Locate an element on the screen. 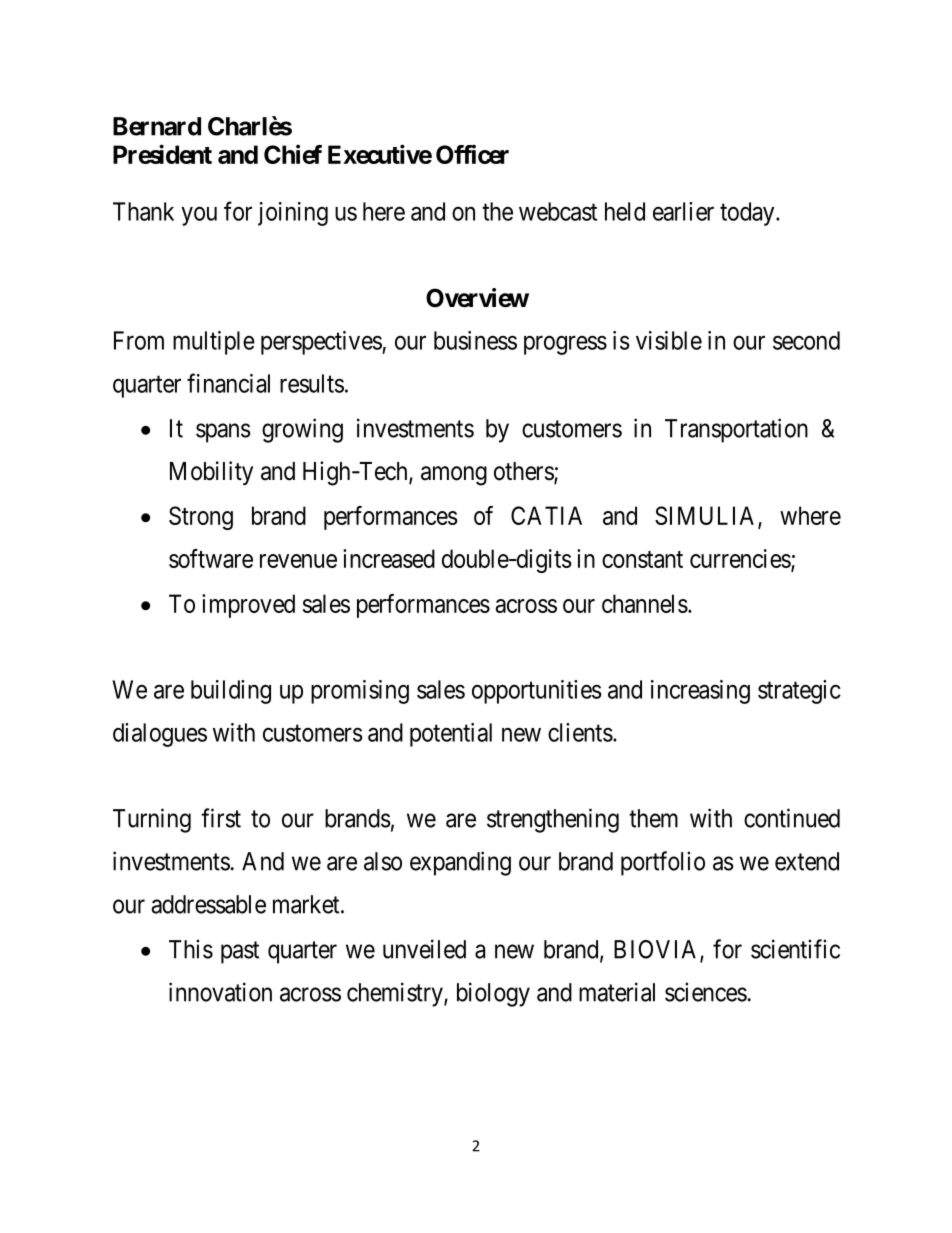 The image size is (952, 1233). Transportation is located at coordinates (736, 430).
